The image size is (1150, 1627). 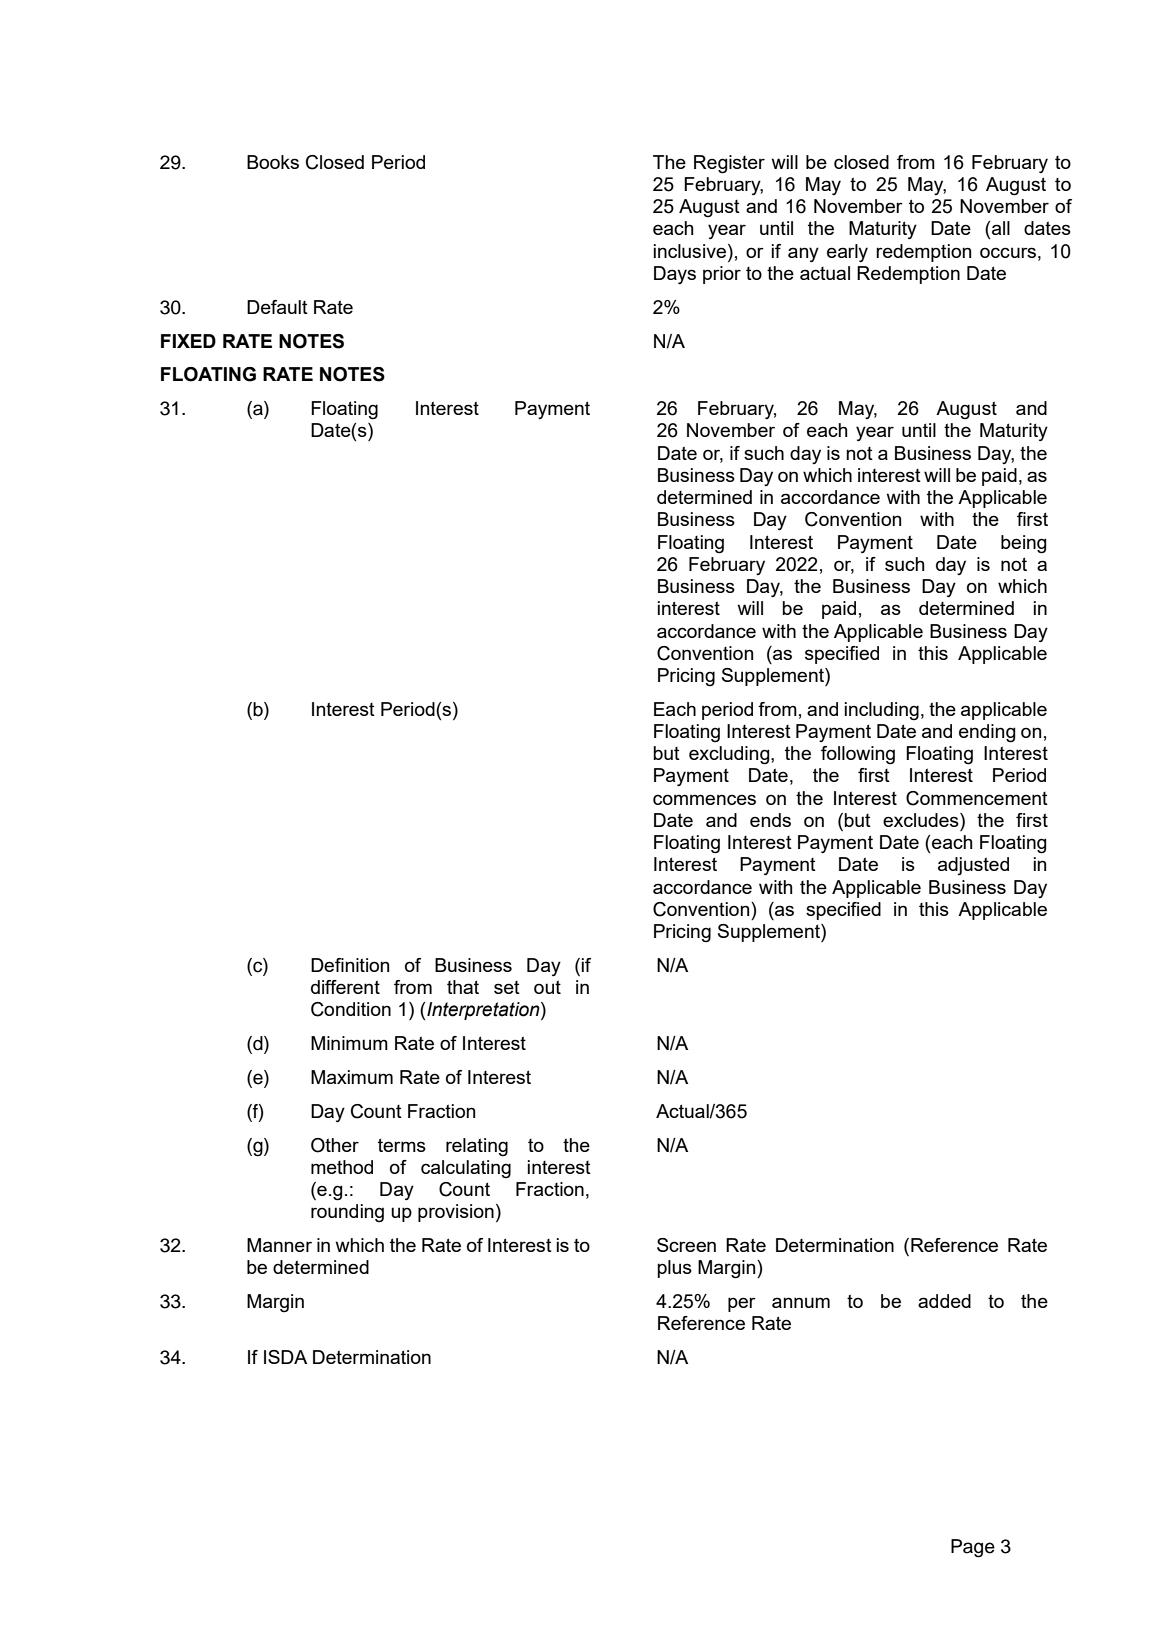 What do you see at coordinates (188, 341) in the screenshot?
I see `FIXED` at bounding box center [188, 341].
